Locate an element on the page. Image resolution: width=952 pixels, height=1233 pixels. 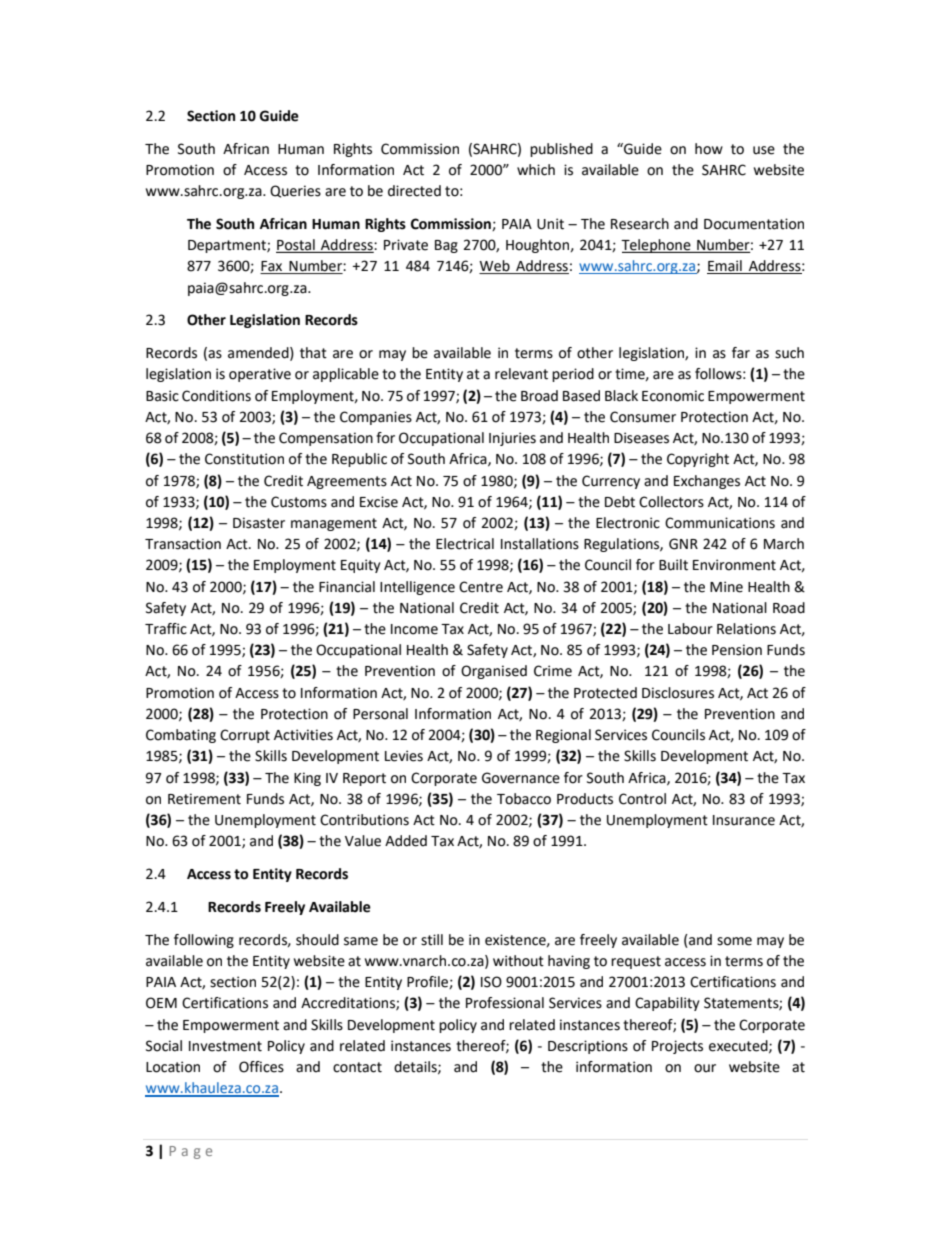
Traffic is located at coordinates (166, 629).
